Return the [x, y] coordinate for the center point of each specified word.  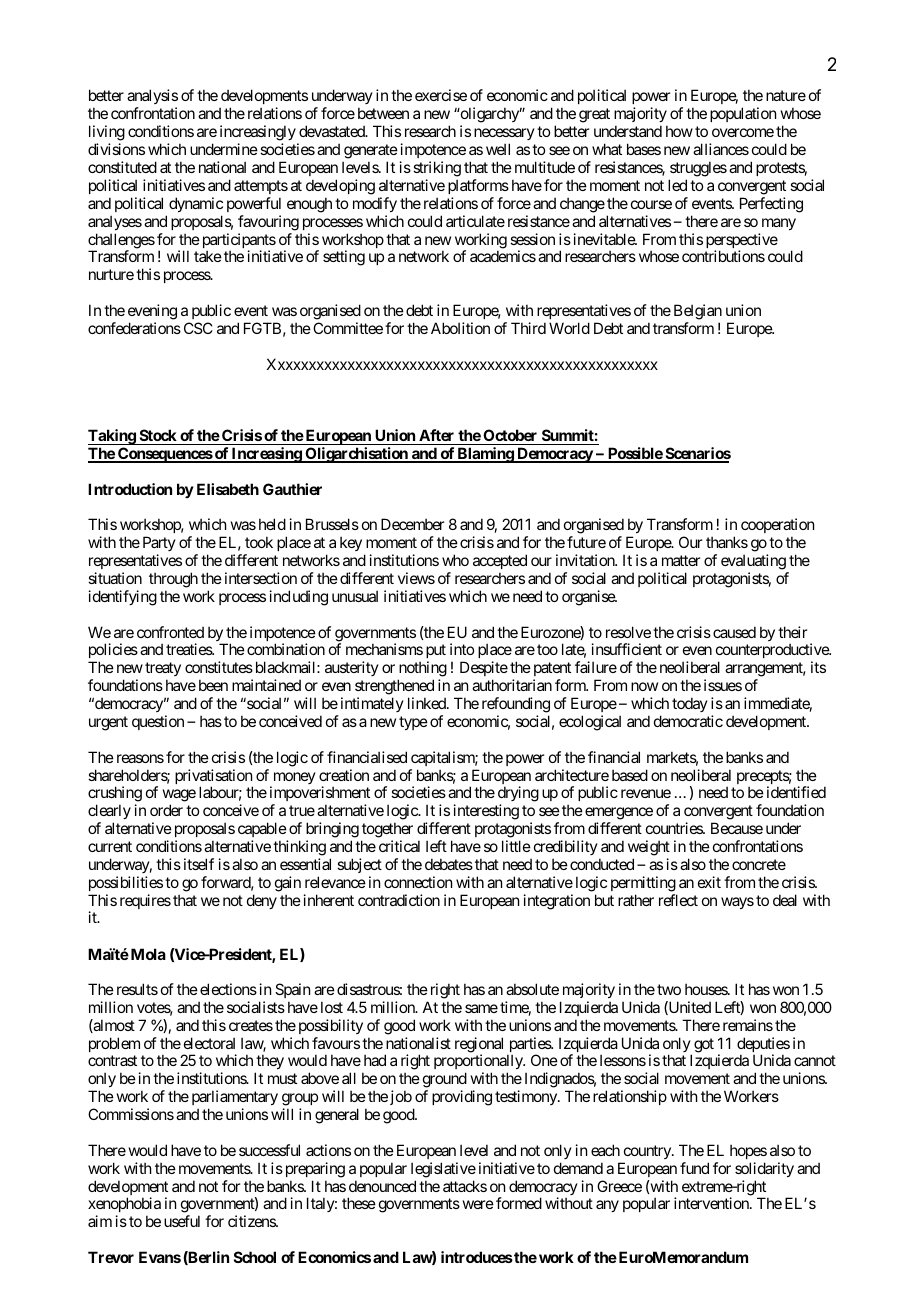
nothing [422, 670]
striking [437, 169]
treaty [163, 671]
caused [734, 632]
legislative [443, 1170]
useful [182, 1221]
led [677, 185]
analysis [152, 98]
